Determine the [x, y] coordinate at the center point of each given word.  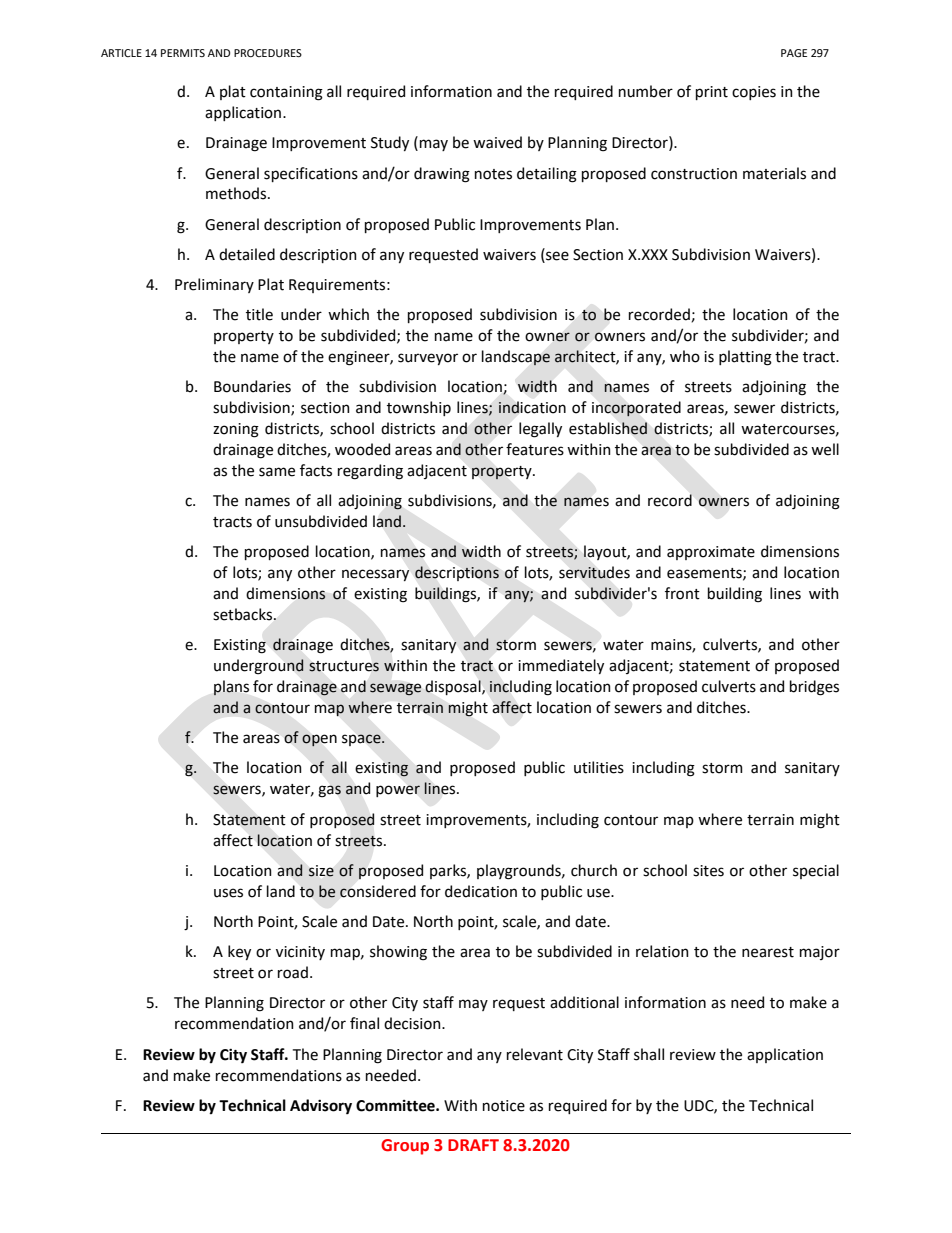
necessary [376, 575]
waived [497, 142]
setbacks [244, 614]
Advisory [321, 1106]
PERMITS [183, 53]
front [682, 593]
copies [754, 93]
